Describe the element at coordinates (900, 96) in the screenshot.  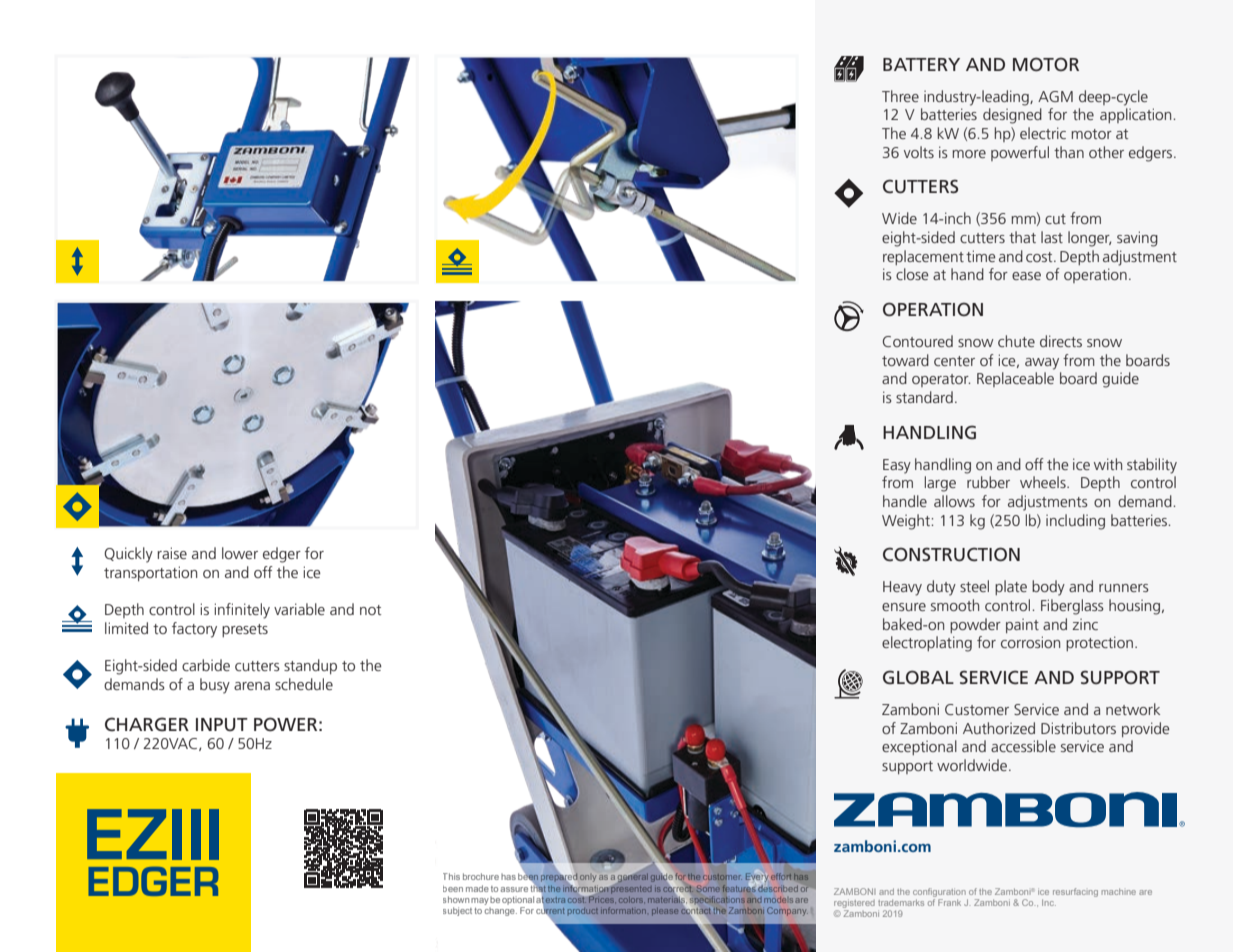
I see `Three` at that location.
